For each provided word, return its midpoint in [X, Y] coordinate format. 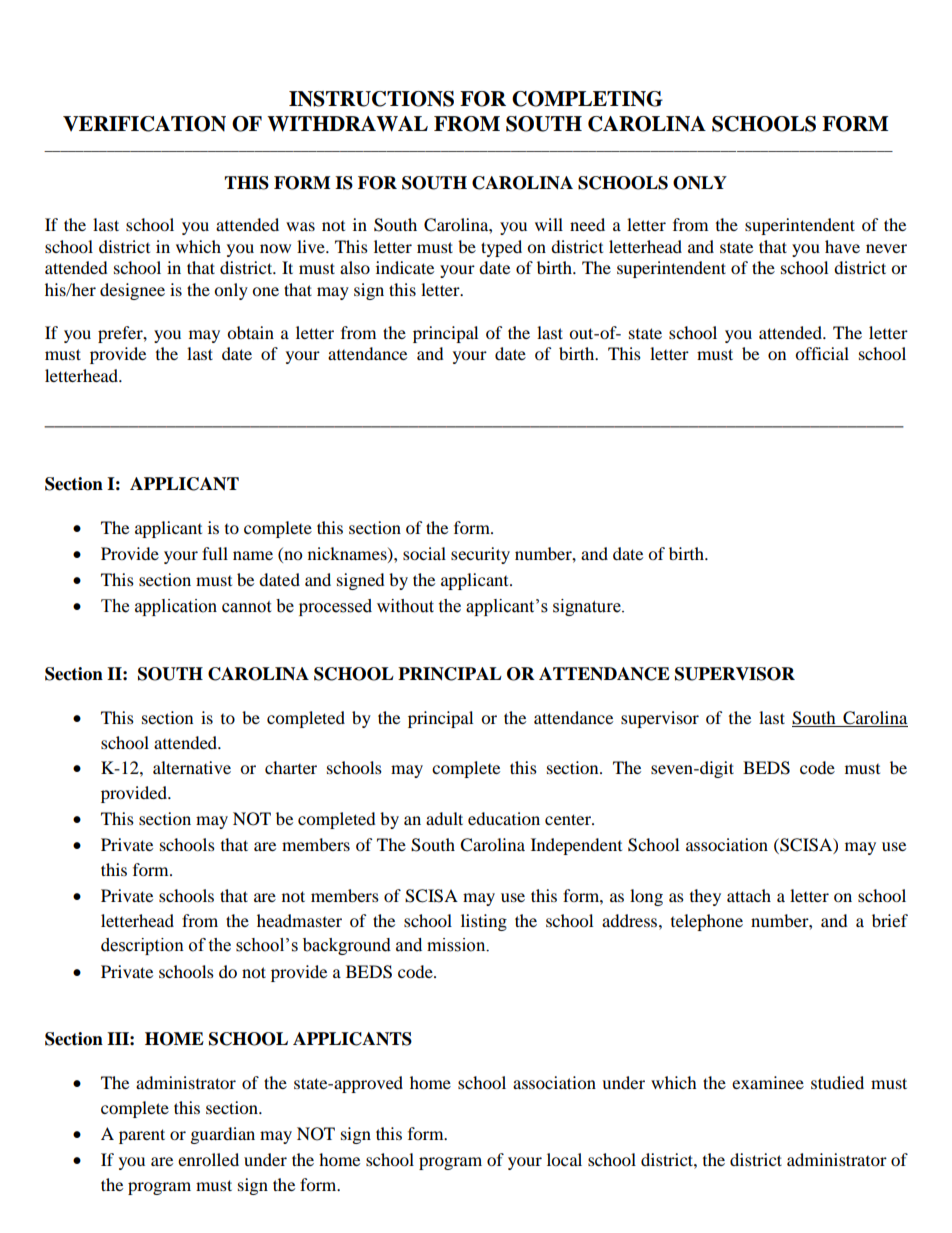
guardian [223, 1135]
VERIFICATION [144, 124]
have [842, 246]
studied [837, 1082]
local [564, 1159]
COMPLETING [587, 99]
